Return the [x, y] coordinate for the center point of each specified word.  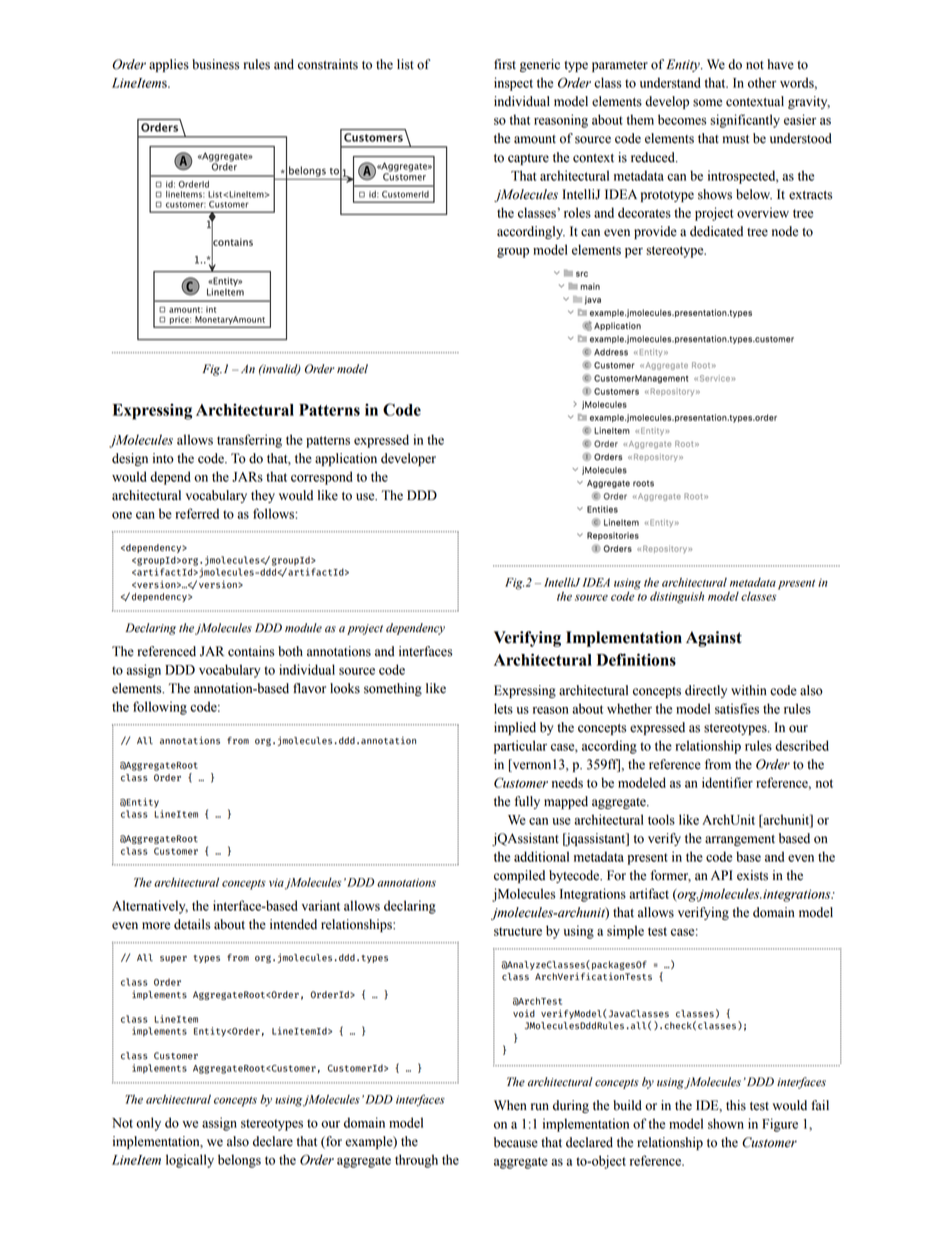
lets [503, 708]
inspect [513, 84]
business [215, 64]
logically [190, 1161]
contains [251, 651]
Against [714, 639]
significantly [745, 121]
